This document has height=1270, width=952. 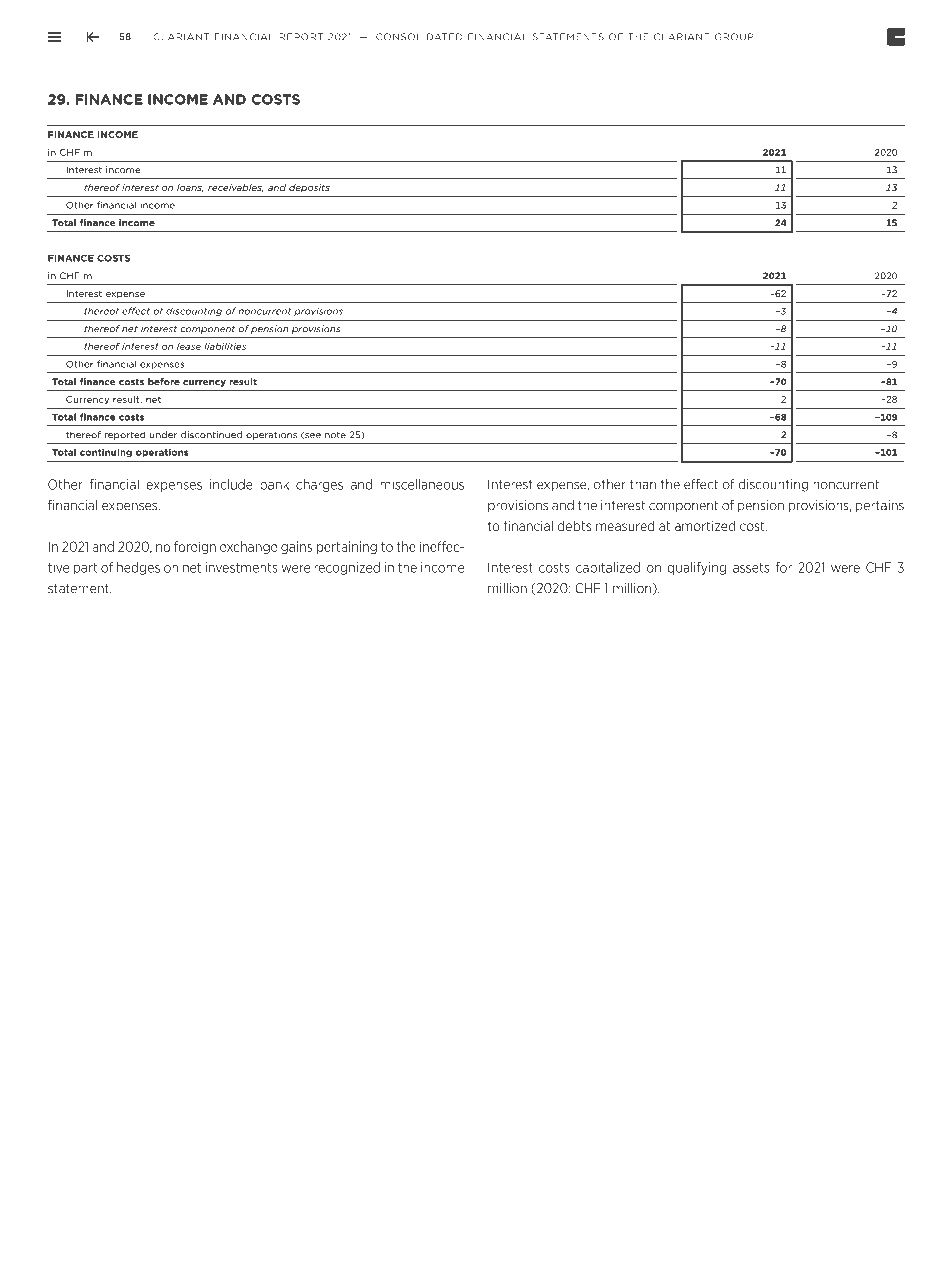 I want to click on discontinued, so click(x=211, y=435).
